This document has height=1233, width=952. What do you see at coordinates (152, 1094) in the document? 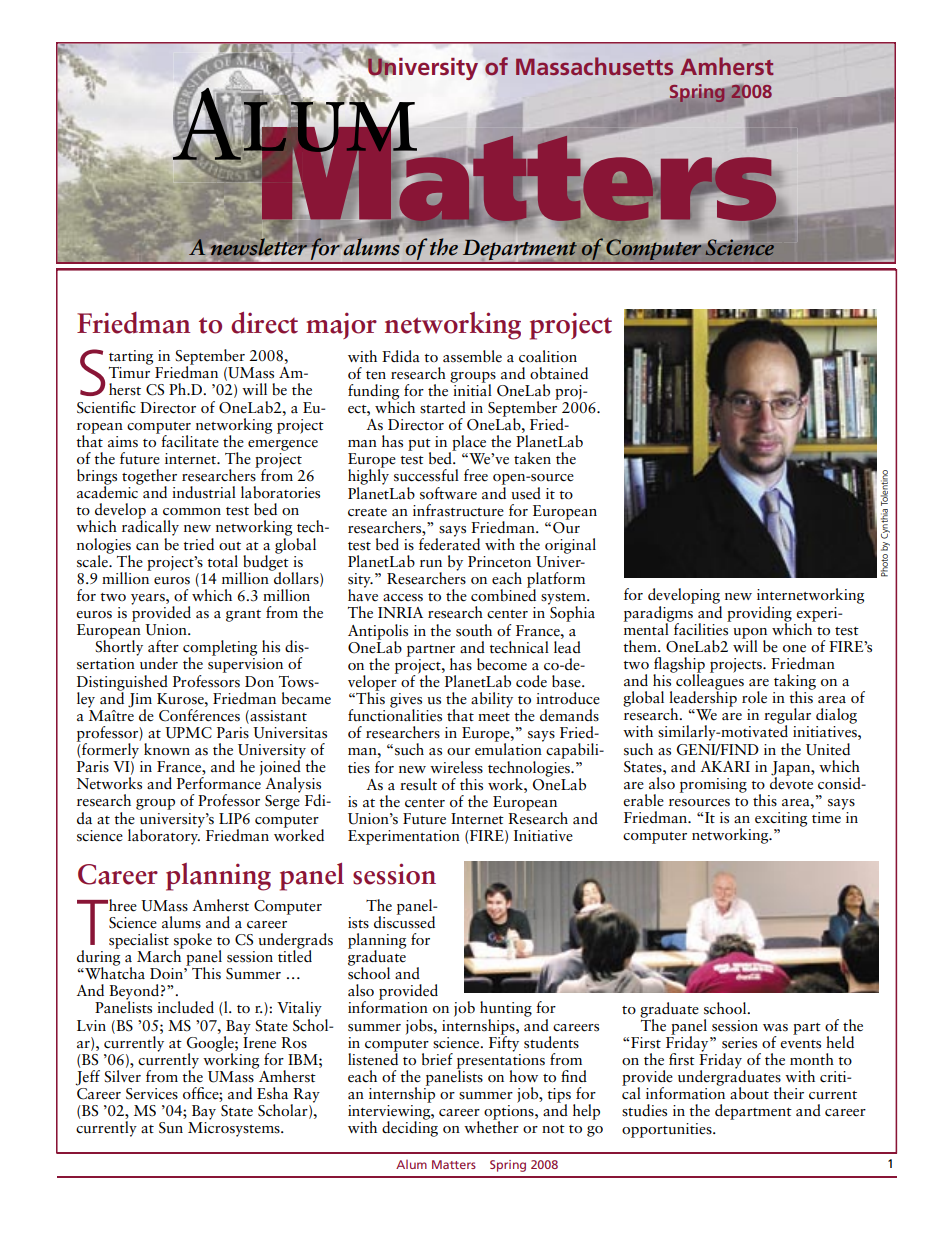
I see `Services` at bounding box center [152, 1094].
